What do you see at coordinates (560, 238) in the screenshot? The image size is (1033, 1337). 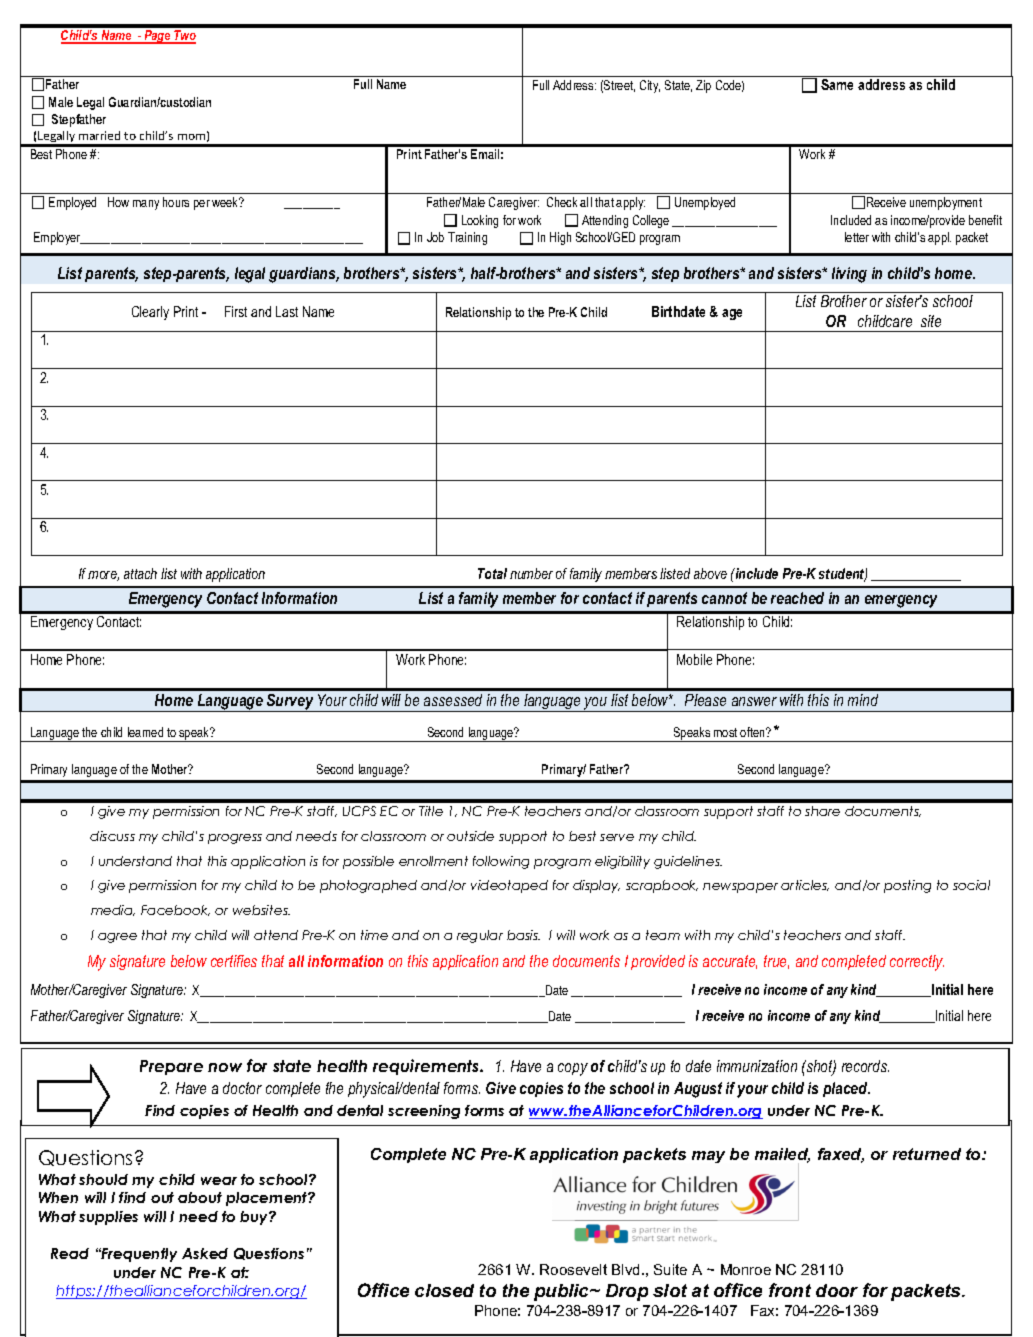 I see `High` at bounding box center [560, 238].
